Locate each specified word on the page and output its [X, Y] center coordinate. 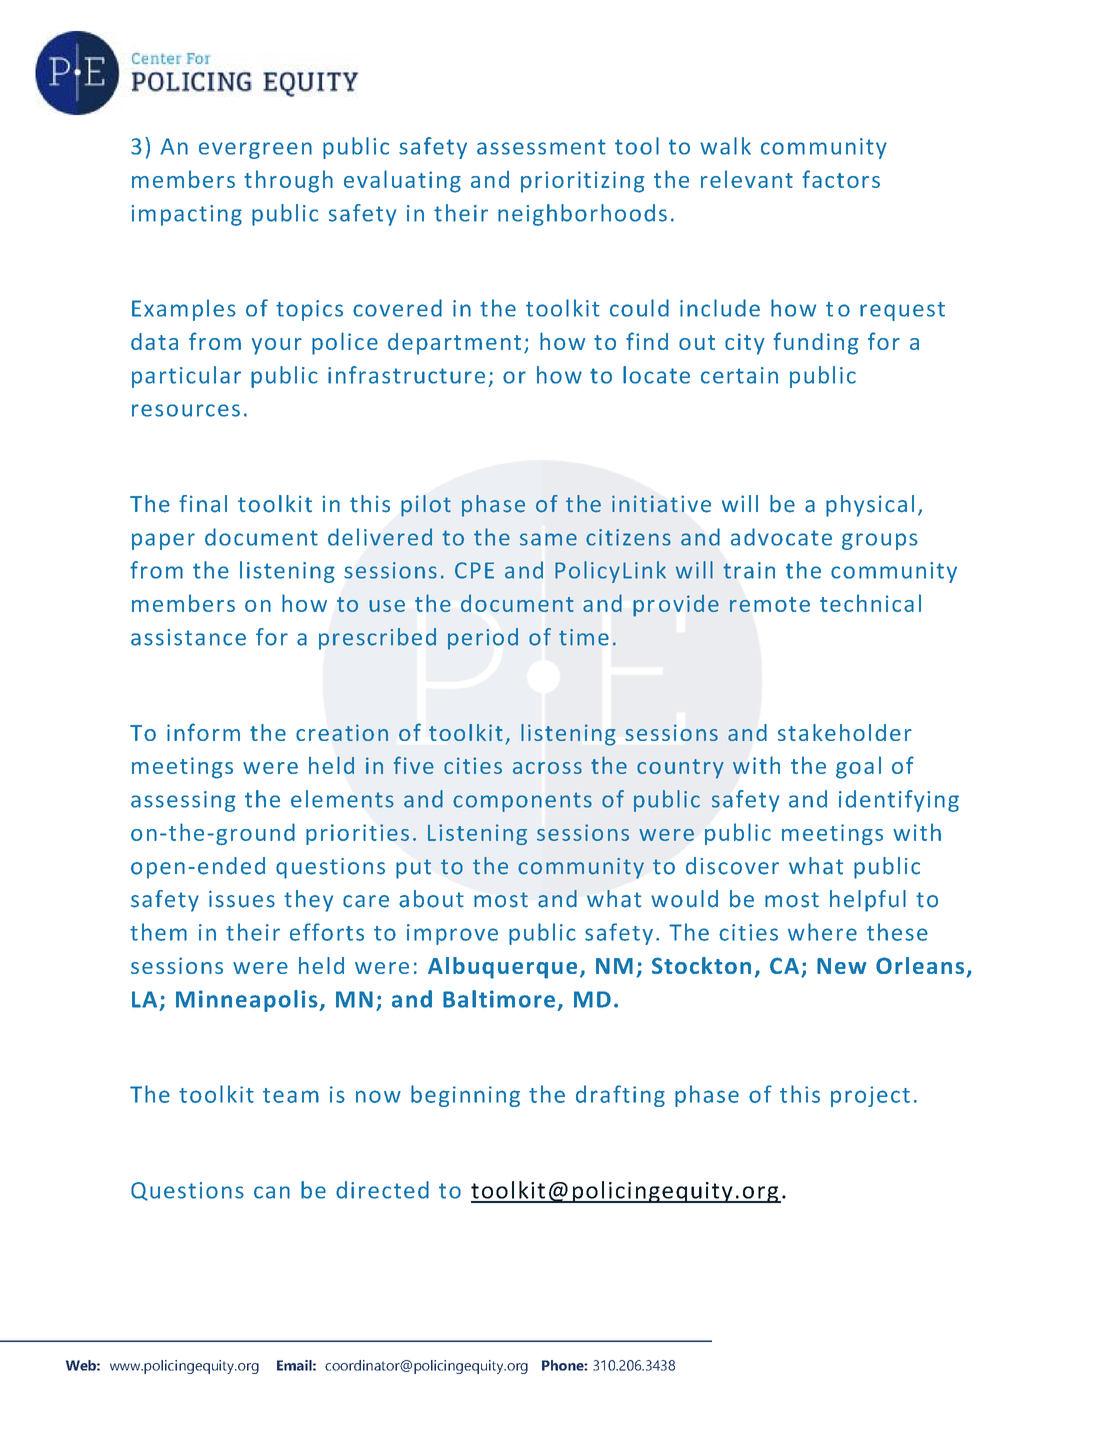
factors [841, 179]
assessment [541, 147]
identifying [899, 801]
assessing [183, 801]
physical [870, 506]
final [203, 504]
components [522, 802]
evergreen [255, 150]
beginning [465, 1096]
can [272, 1192]
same [548, 539]
